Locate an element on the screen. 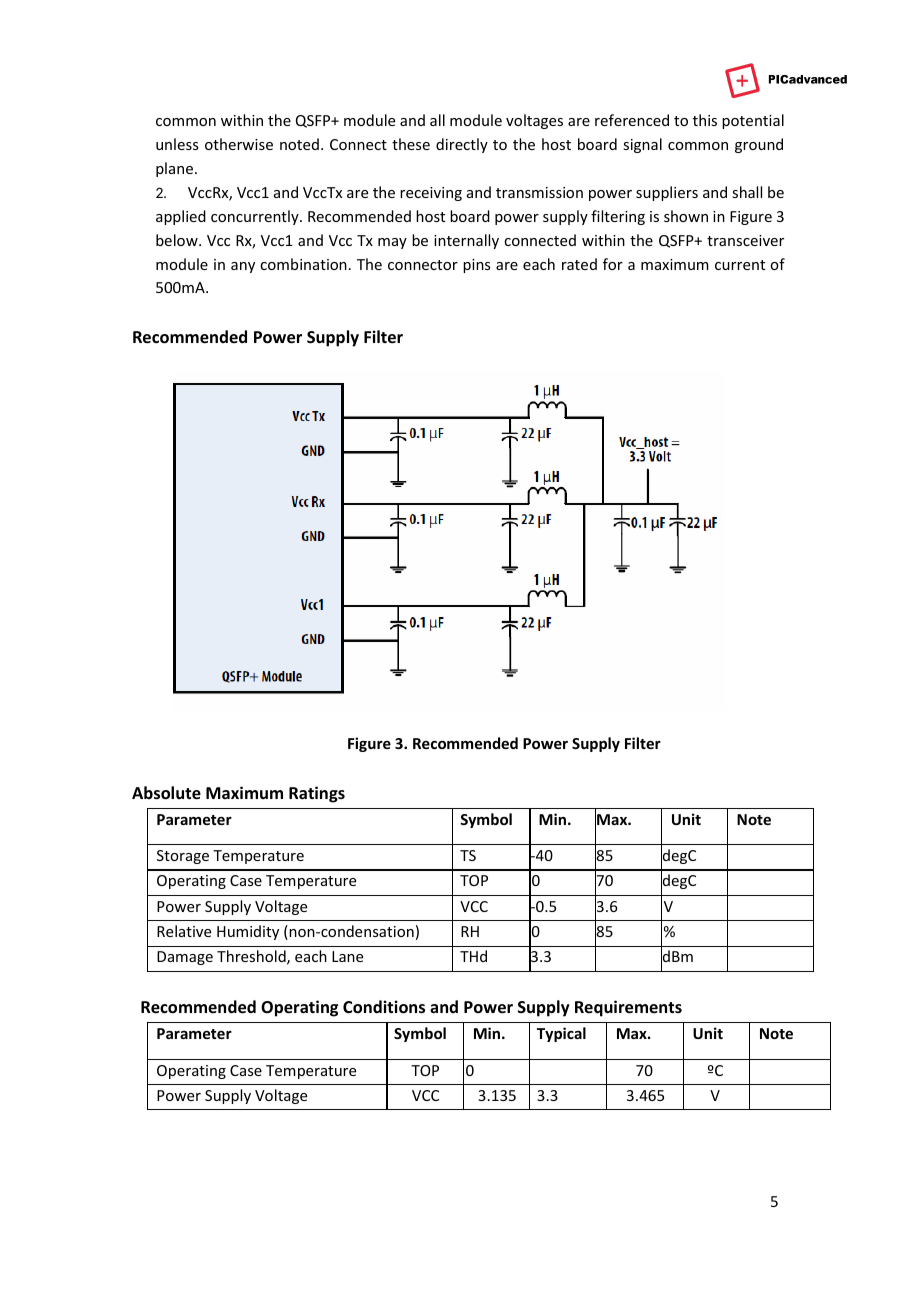  any is located at coordinates (243, 267).
